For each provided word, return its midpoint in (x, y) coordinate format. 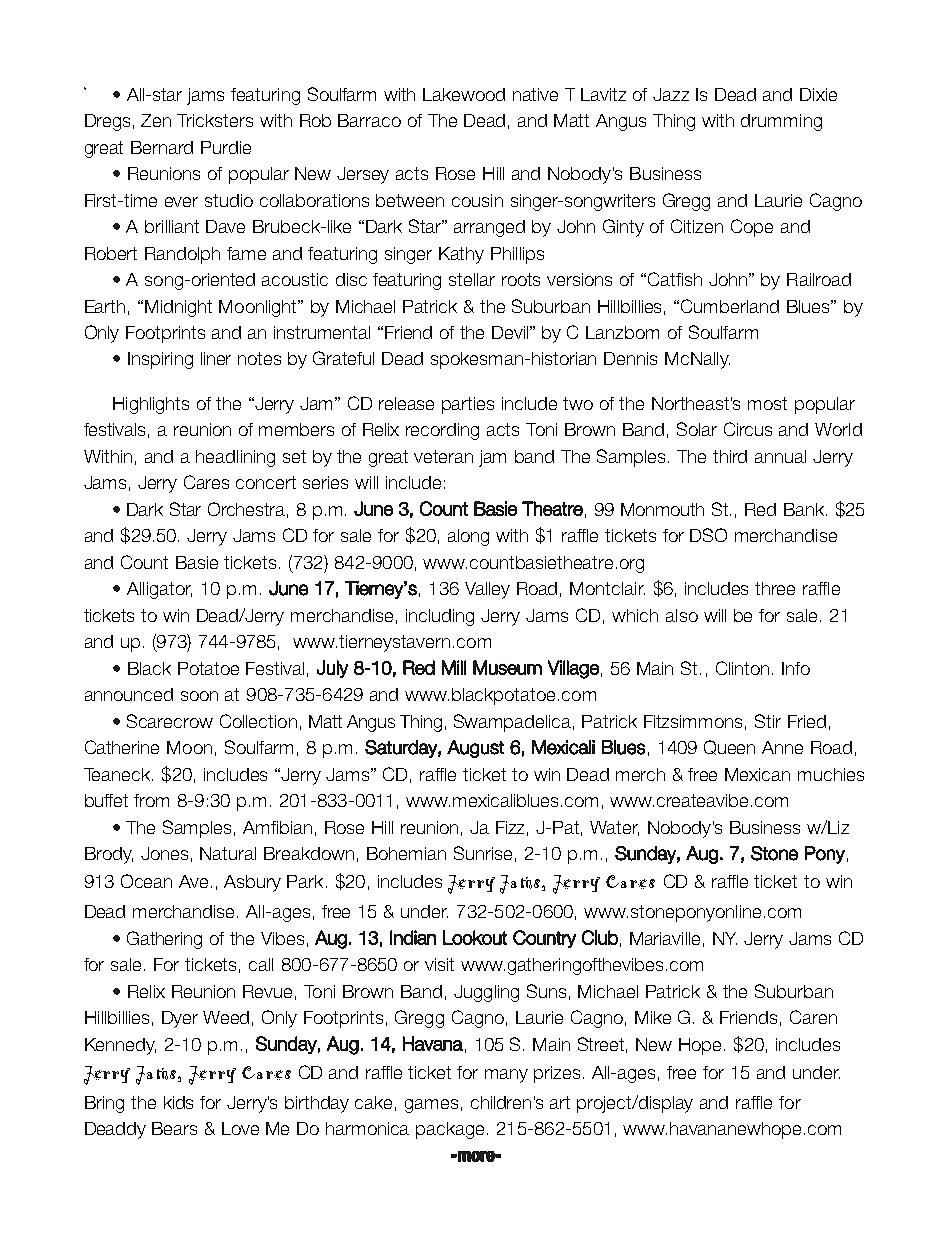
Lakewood (464, 94)
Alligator (159, 590)
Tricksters (215, 120)
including (440, 617)
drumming (781, 122)
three (775, 588)
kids (178, 1102)
